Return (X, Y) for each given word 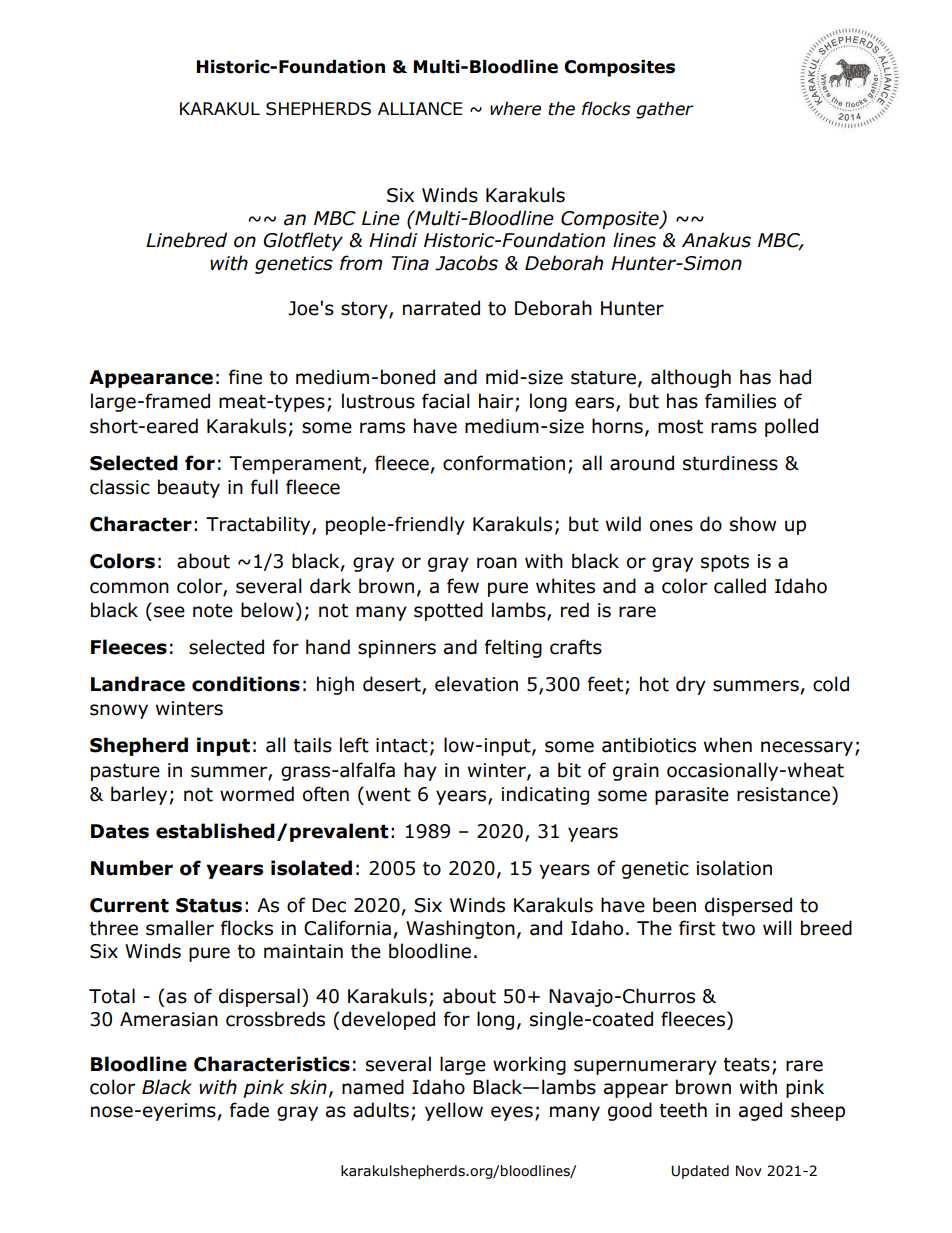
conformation (504, 463)
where (515, 109)
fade (249, 1110)
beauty (189, 488)
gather (665, 110)
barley (139, 795)
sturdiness (730, 463)
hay (420, 771)
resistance (783, 794)
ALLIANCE (420, 109)
